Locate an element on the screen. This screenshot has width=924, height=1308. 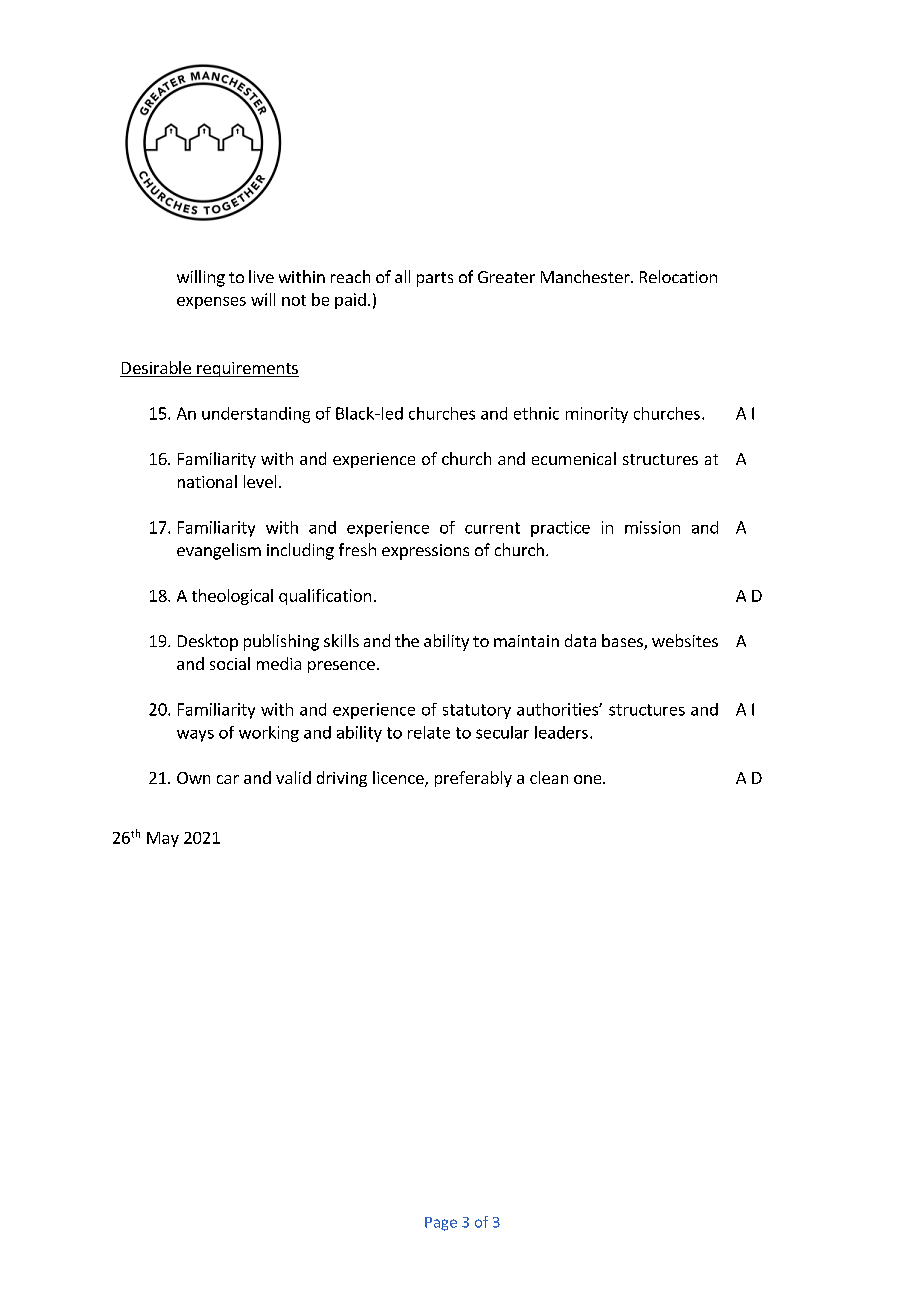
Page is located at coordinates (441, 1224).
